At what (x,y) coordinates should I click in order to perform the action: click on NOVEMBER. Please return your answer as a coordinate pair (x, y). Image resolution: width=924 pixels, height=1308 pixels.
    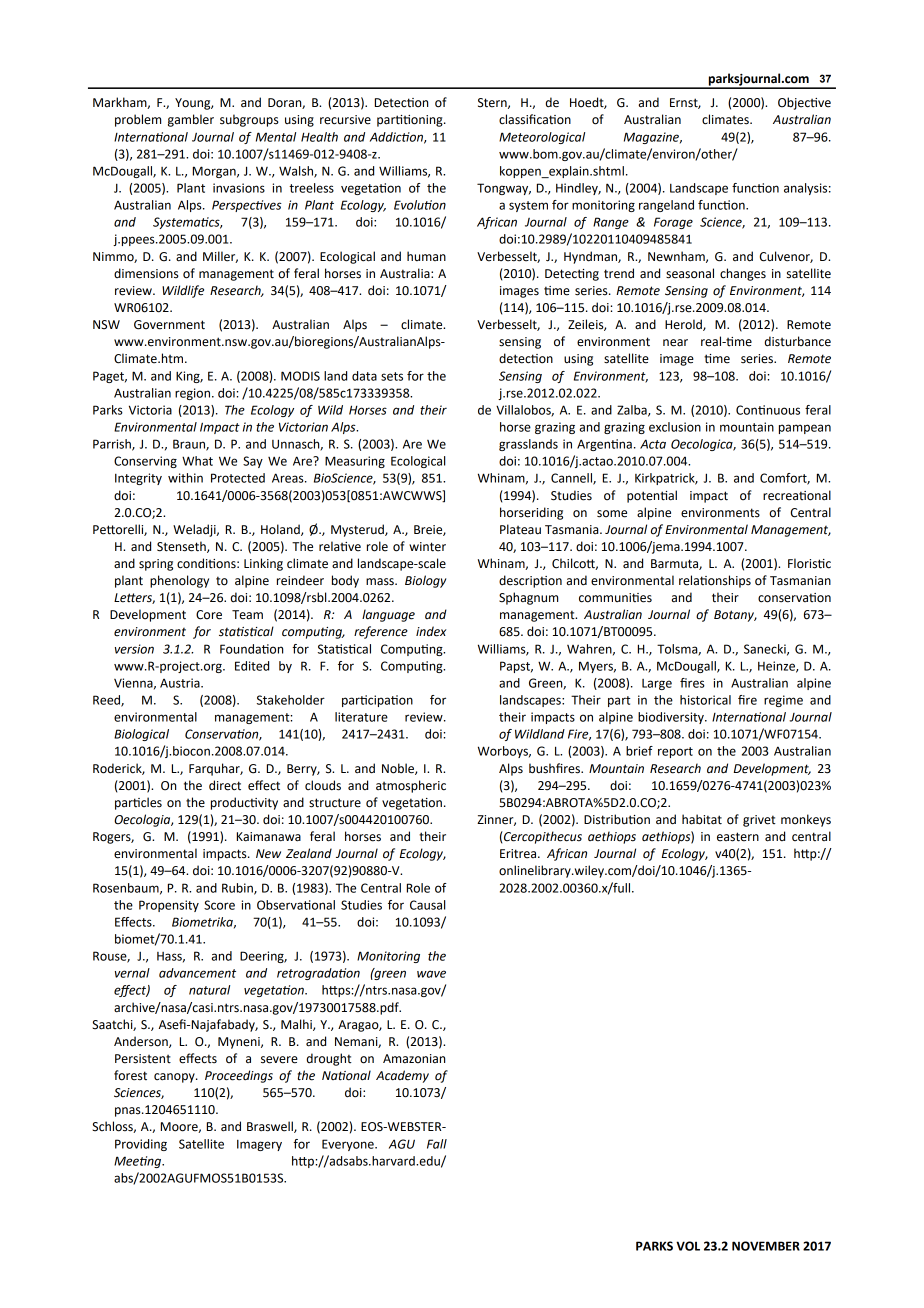
    Looking at the image, I should click on (766, 1246).
